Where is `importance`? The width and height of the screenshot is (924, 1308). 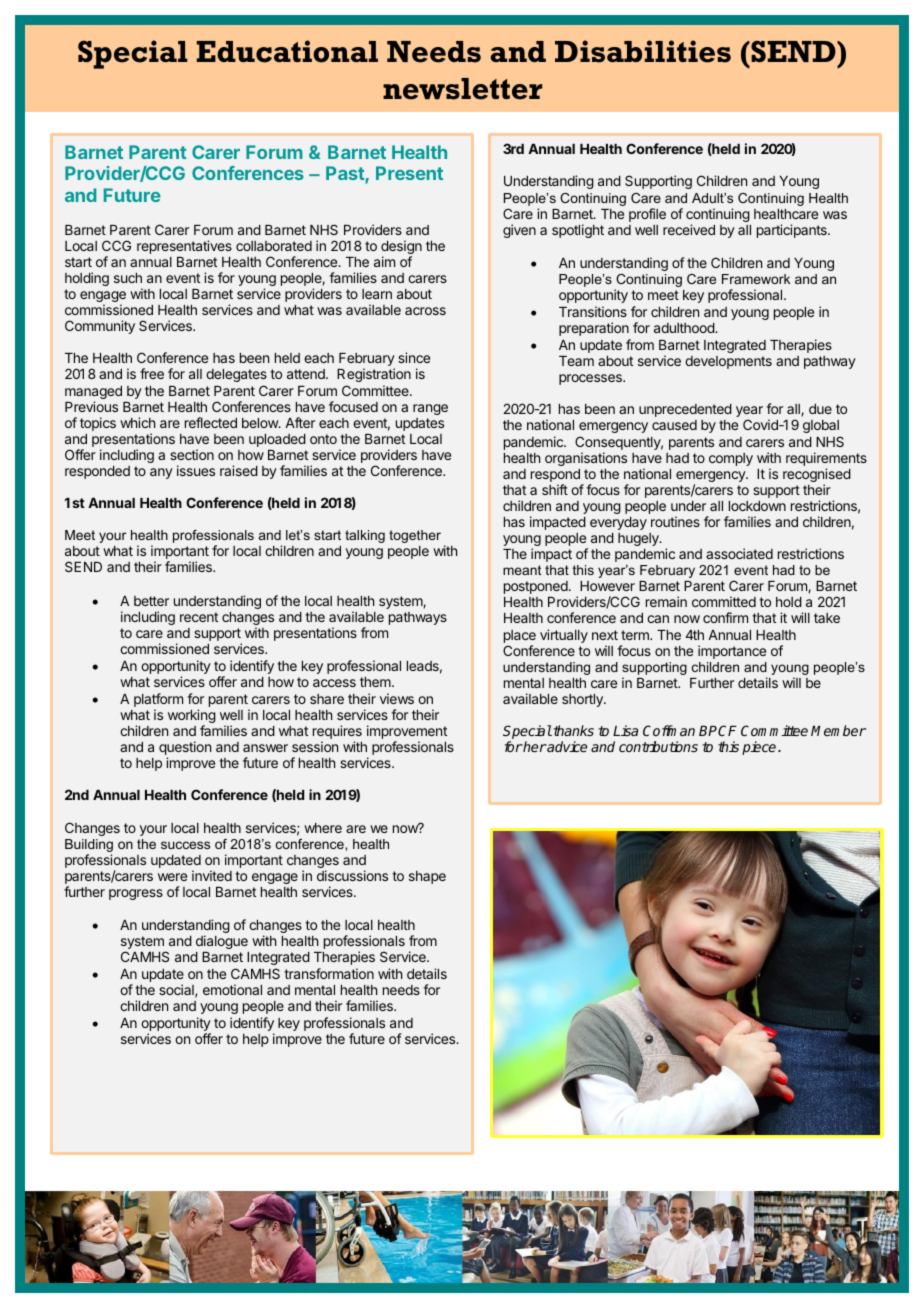
importance is located at coordinates (732, 652).
